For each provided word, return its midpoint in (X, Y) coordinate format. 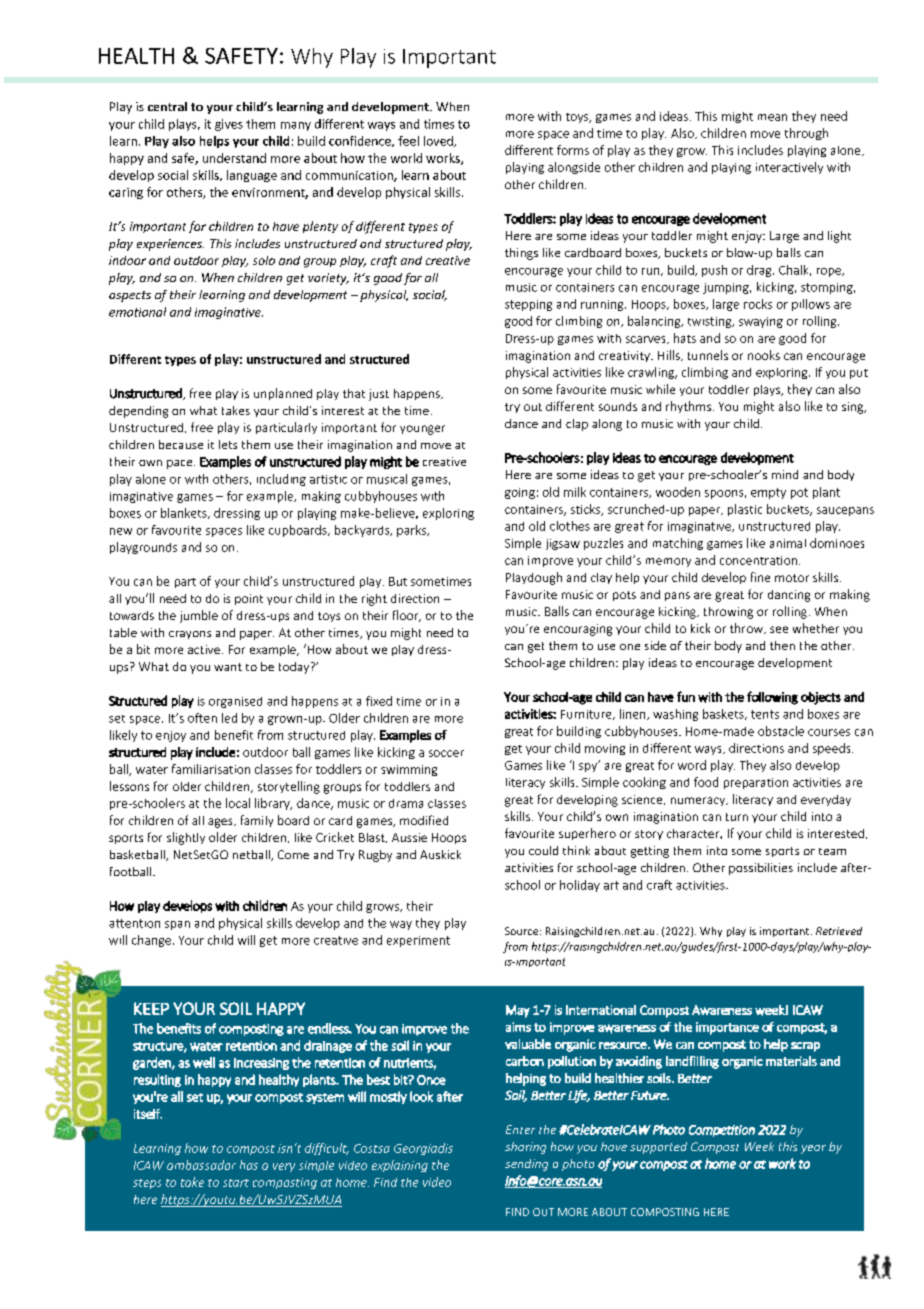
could (543, 850)
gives (229, 125)
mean (772, 117)
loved (439, 141)
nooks (764, 355)
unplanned (283, 394)
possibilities (761, 869)
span (177, 925)
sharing (525, 1148)
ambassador (201, 1165)
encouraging (578, 630)
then (782, 645)
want (228, 667)
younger (422, 430)
